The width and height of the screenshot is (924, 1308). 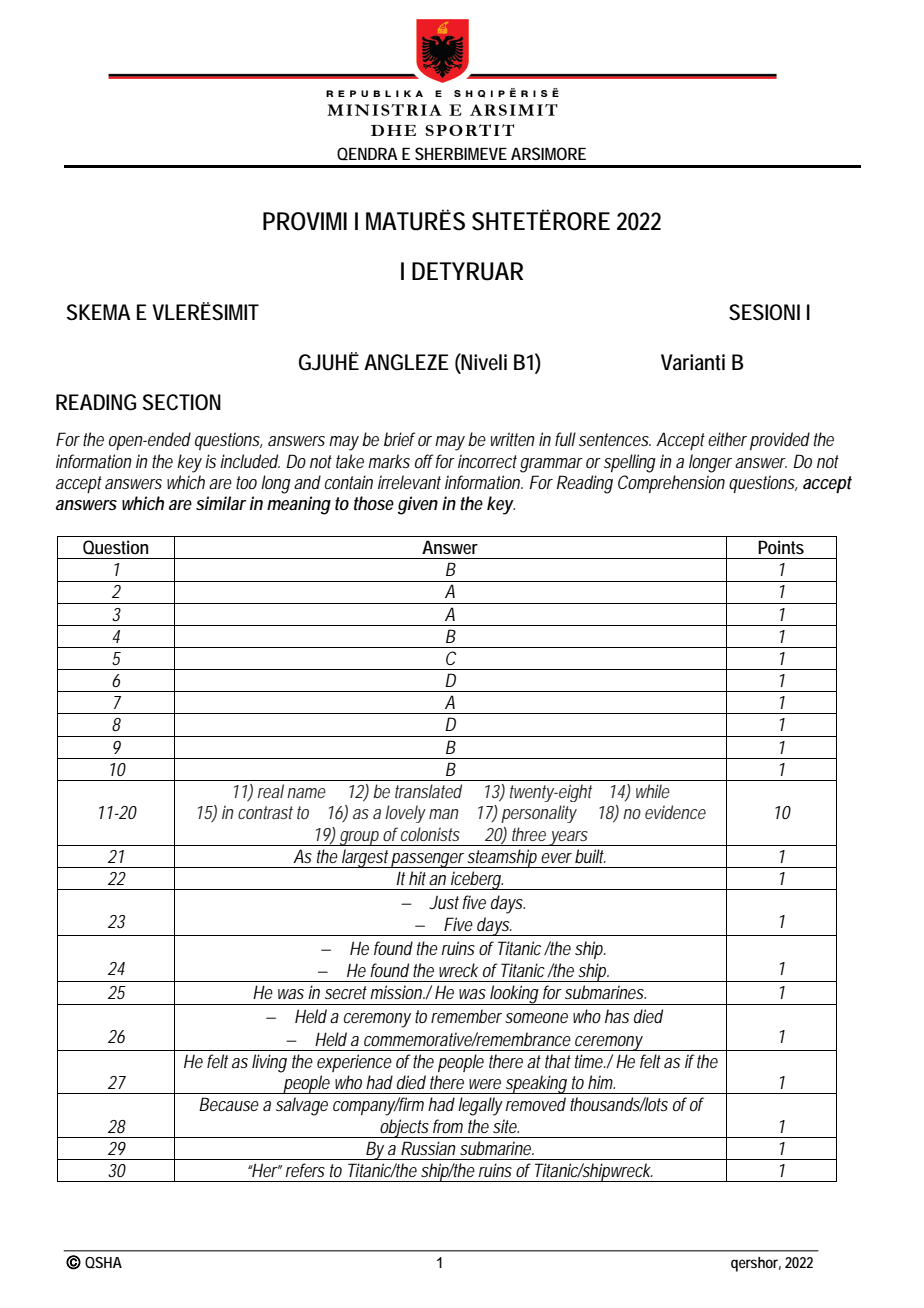 What do you see at coordinates (513, 439) in the screenshot?
I see `written` at bounding box center [513, 439].
